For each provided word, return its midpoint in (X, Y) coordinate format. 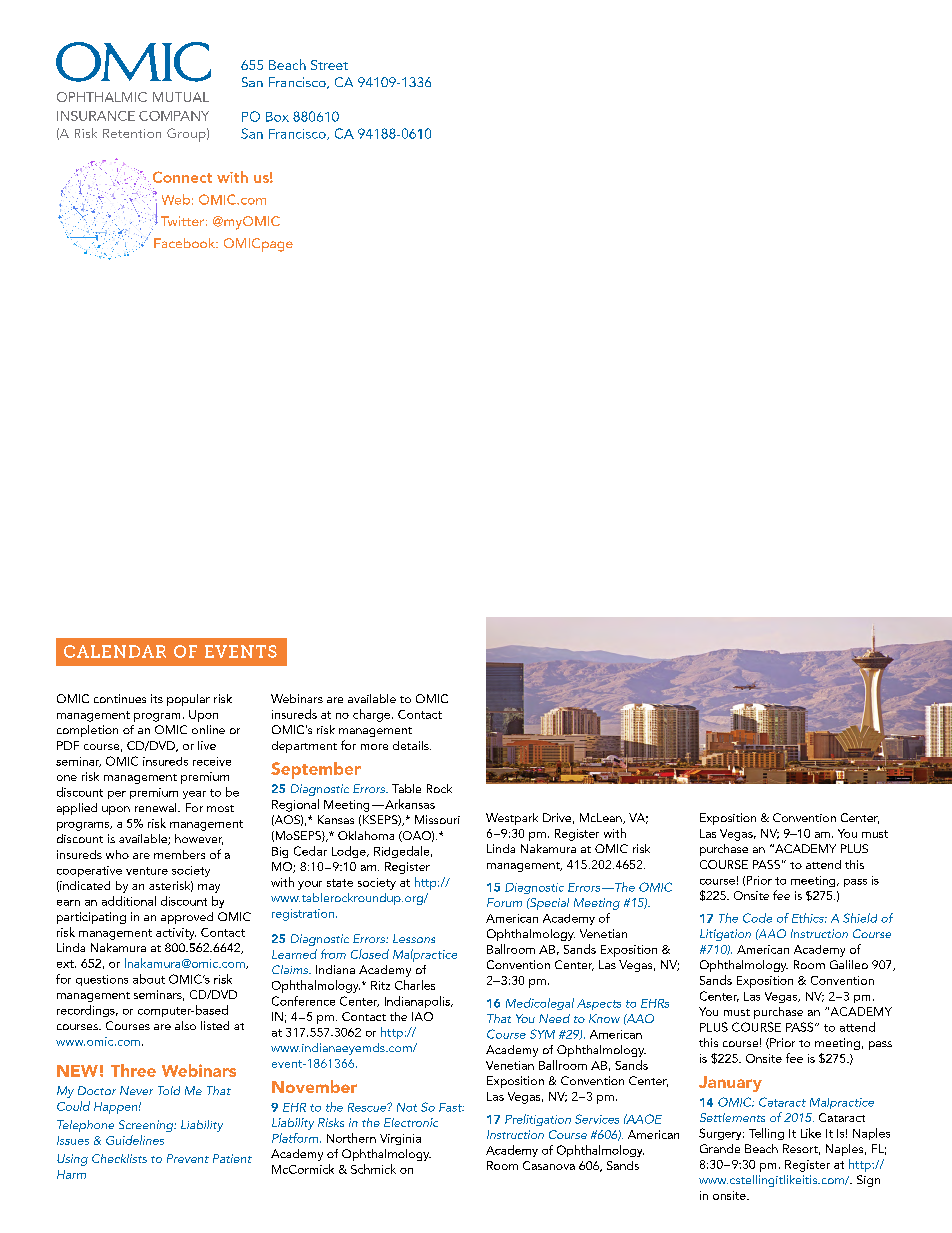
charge (373, 715)
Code (757, 918)
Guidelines (135, 1140)
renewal (157, 807)
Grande (720, 1148)
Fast (451, 1107)
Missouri (437, 819)
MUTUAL (181, 97)
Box (277, 117)
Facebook (185, 243)
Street (329, 65)
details (412, 745)
